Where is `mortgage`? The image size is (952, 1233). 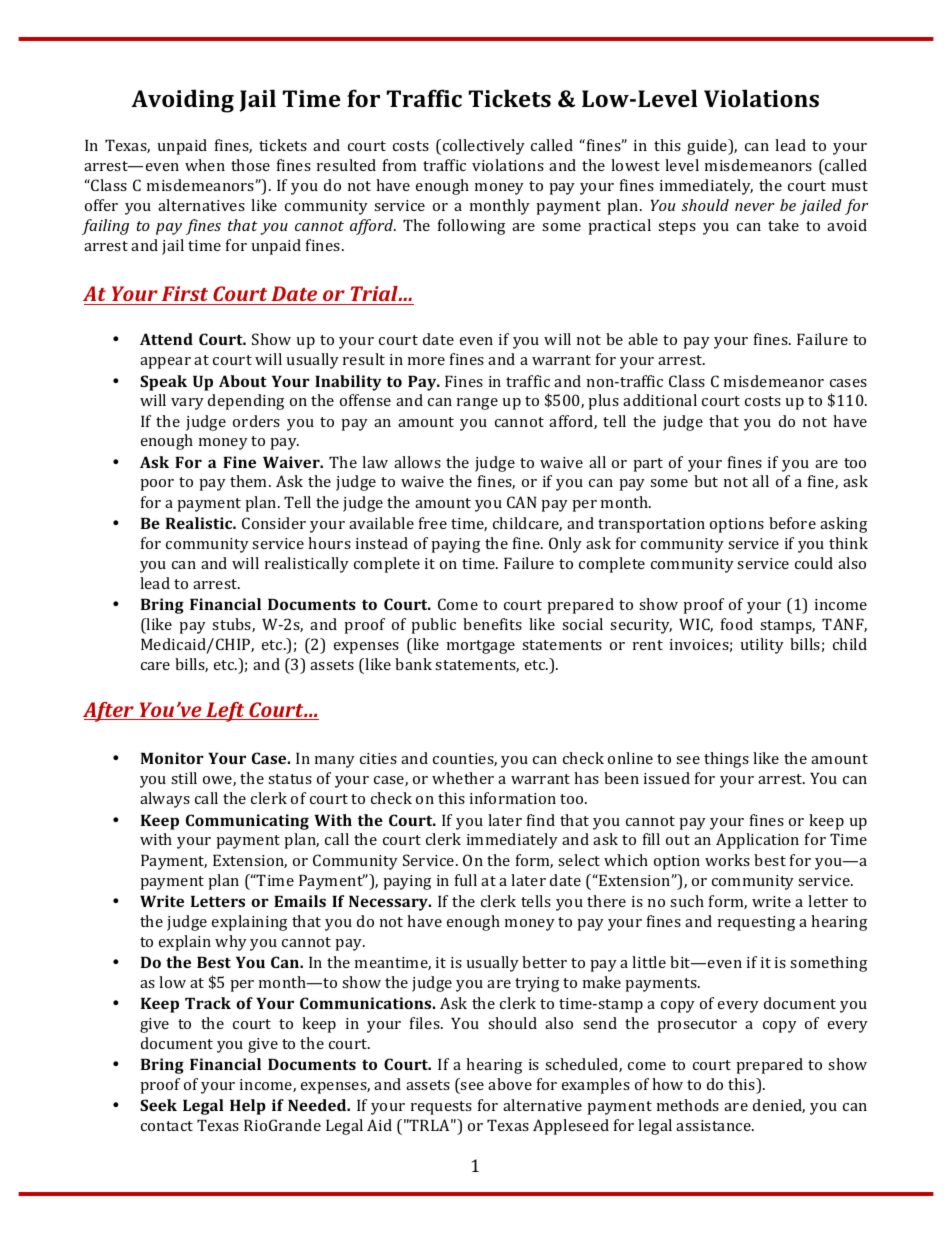
mortgage is located at coordinates (481, 647).
